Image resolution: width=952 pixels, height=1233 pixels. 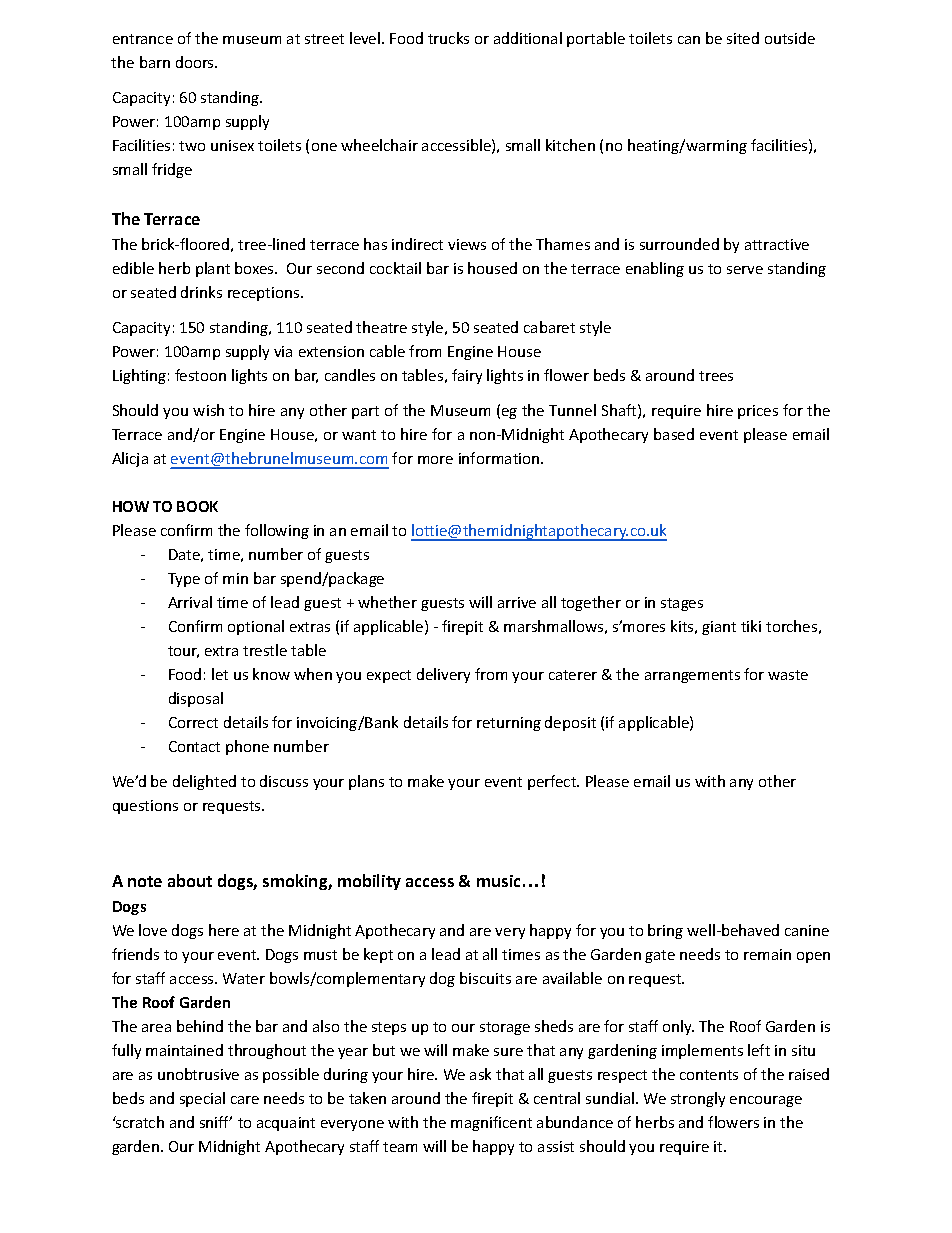 I want to click on Arrival, so click(x=190, y=602).
